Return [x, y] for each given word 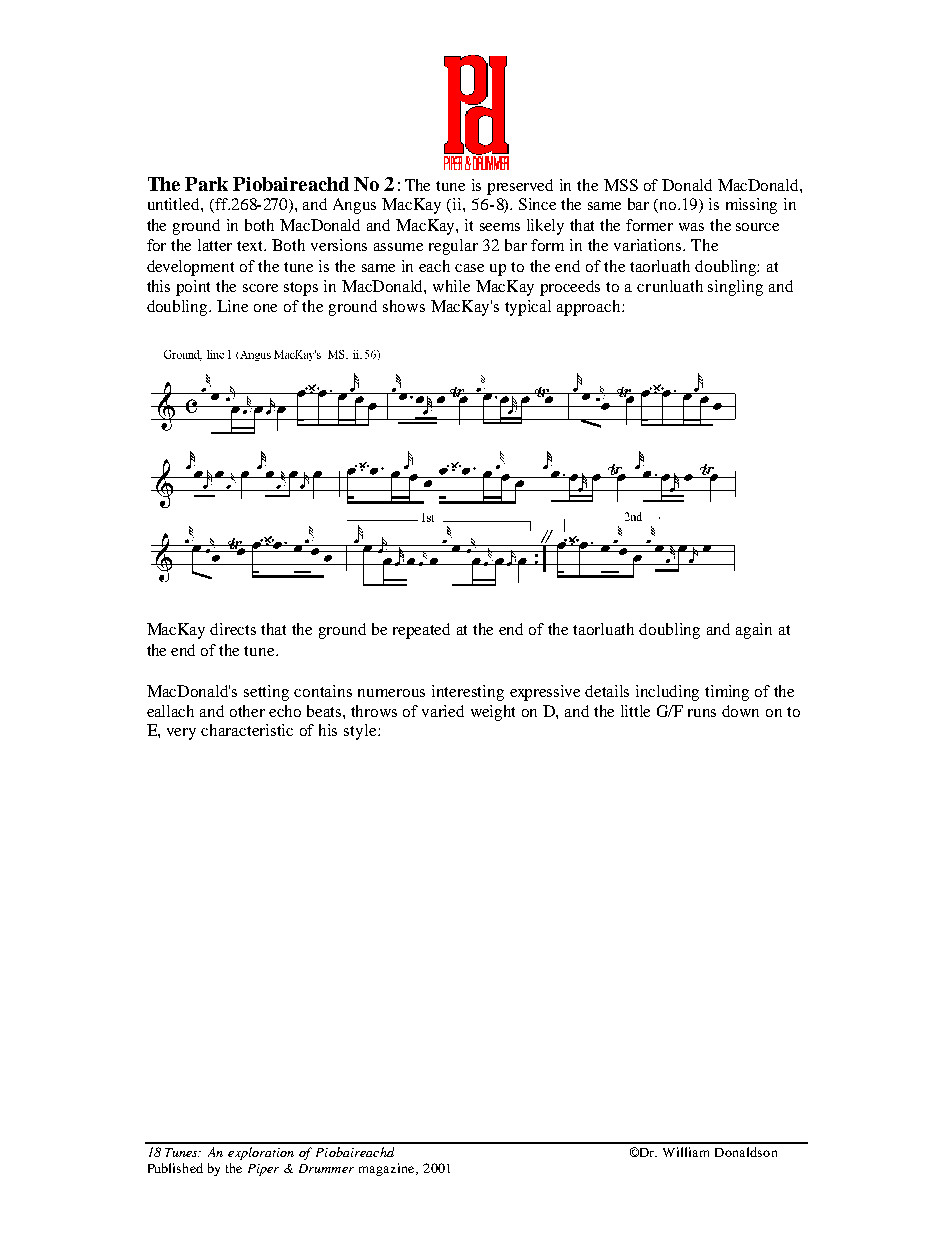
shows [404, 306]
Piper [263, 1170]
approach [590, 308]
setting [266, 693]
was [691, 227]
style [361, 732]
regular [453, 247]
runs [702, 713]
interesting [468, 693]
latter [215, 245]
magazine [388, 1169]
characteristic [247, 730]
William [686, 1152]
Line [232, 306]
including [667, 693]
